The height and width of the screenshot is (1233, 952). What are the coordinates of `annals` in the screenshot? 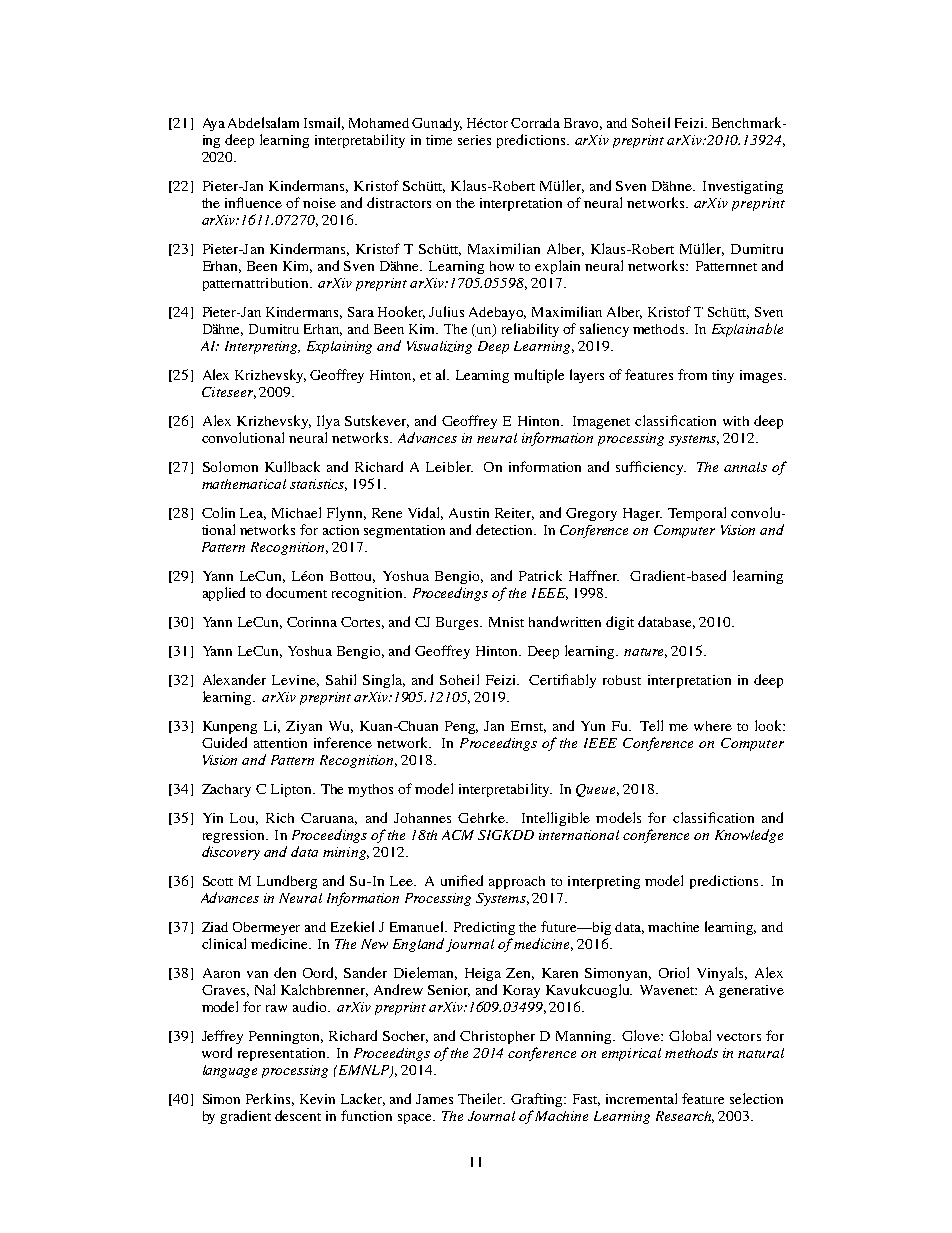 It's located at (745, 467).
